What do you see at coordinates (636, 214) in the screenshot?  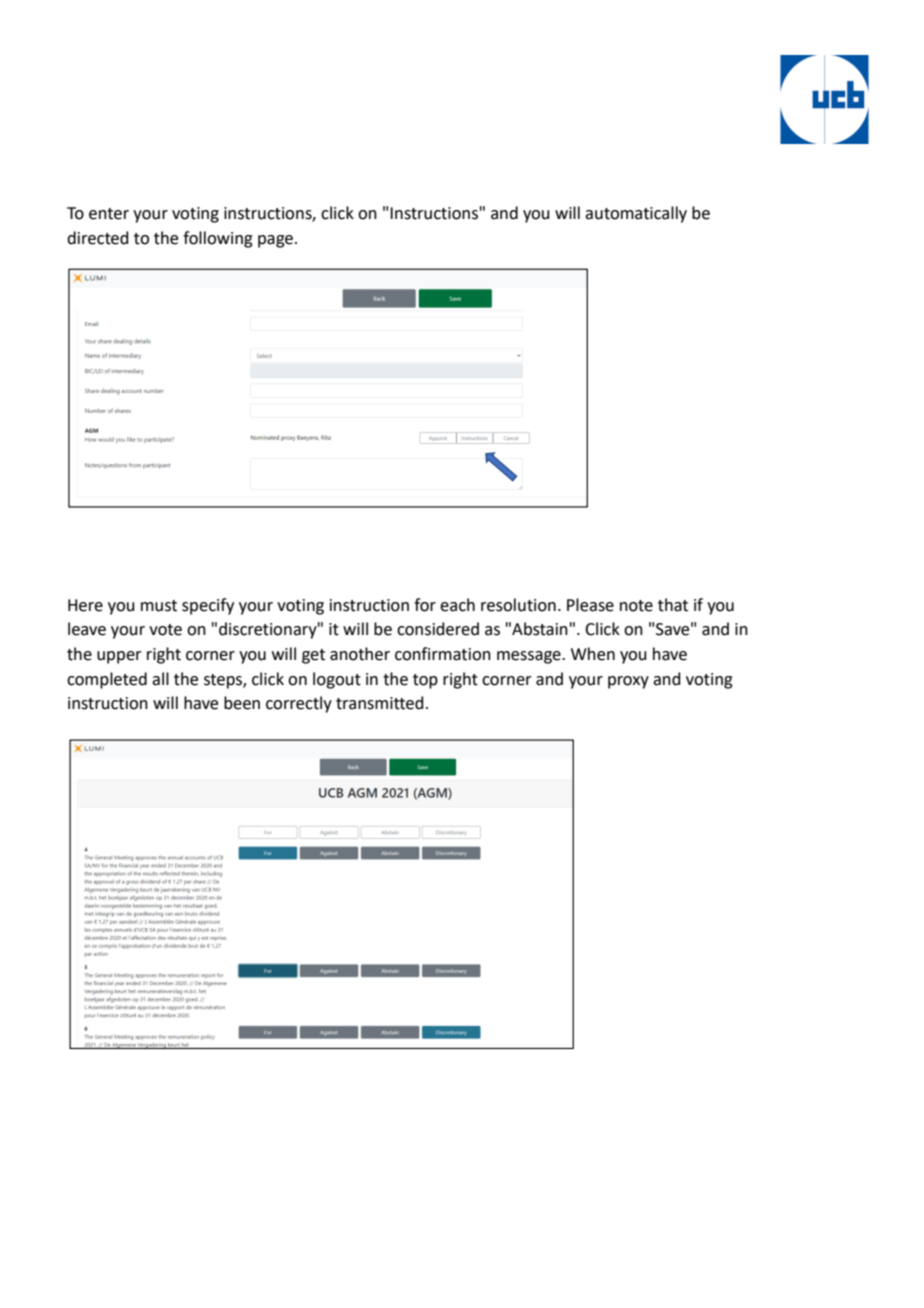 I see `automatically` at bounding box center [636, 214].
